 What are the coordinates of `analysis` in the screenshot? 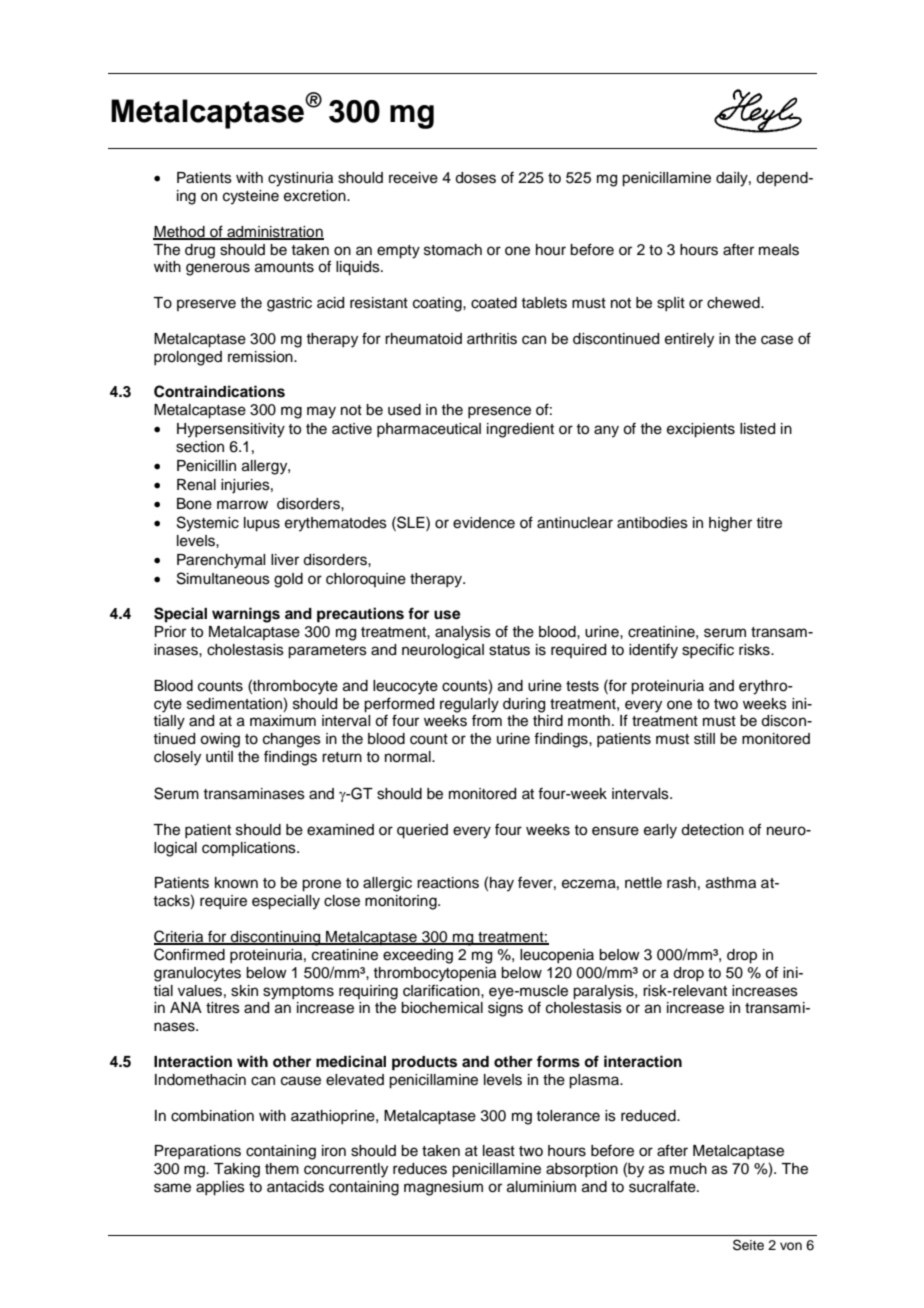 It's located at (463, 633).
